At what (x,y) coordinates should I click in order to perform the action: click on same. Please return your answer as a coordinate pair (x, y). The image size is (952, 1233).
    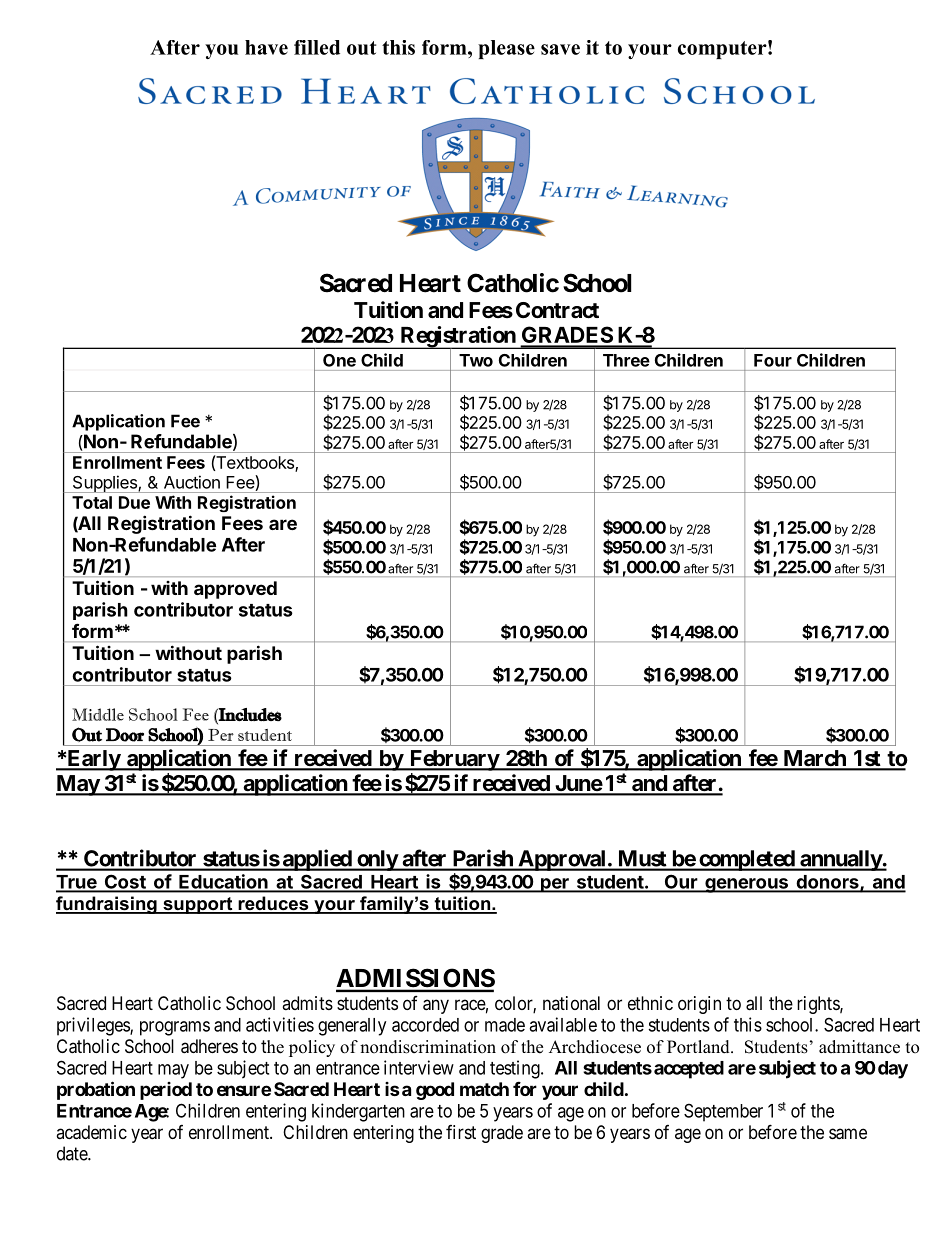
    Looking at the image, I should click on (848, 1134).
